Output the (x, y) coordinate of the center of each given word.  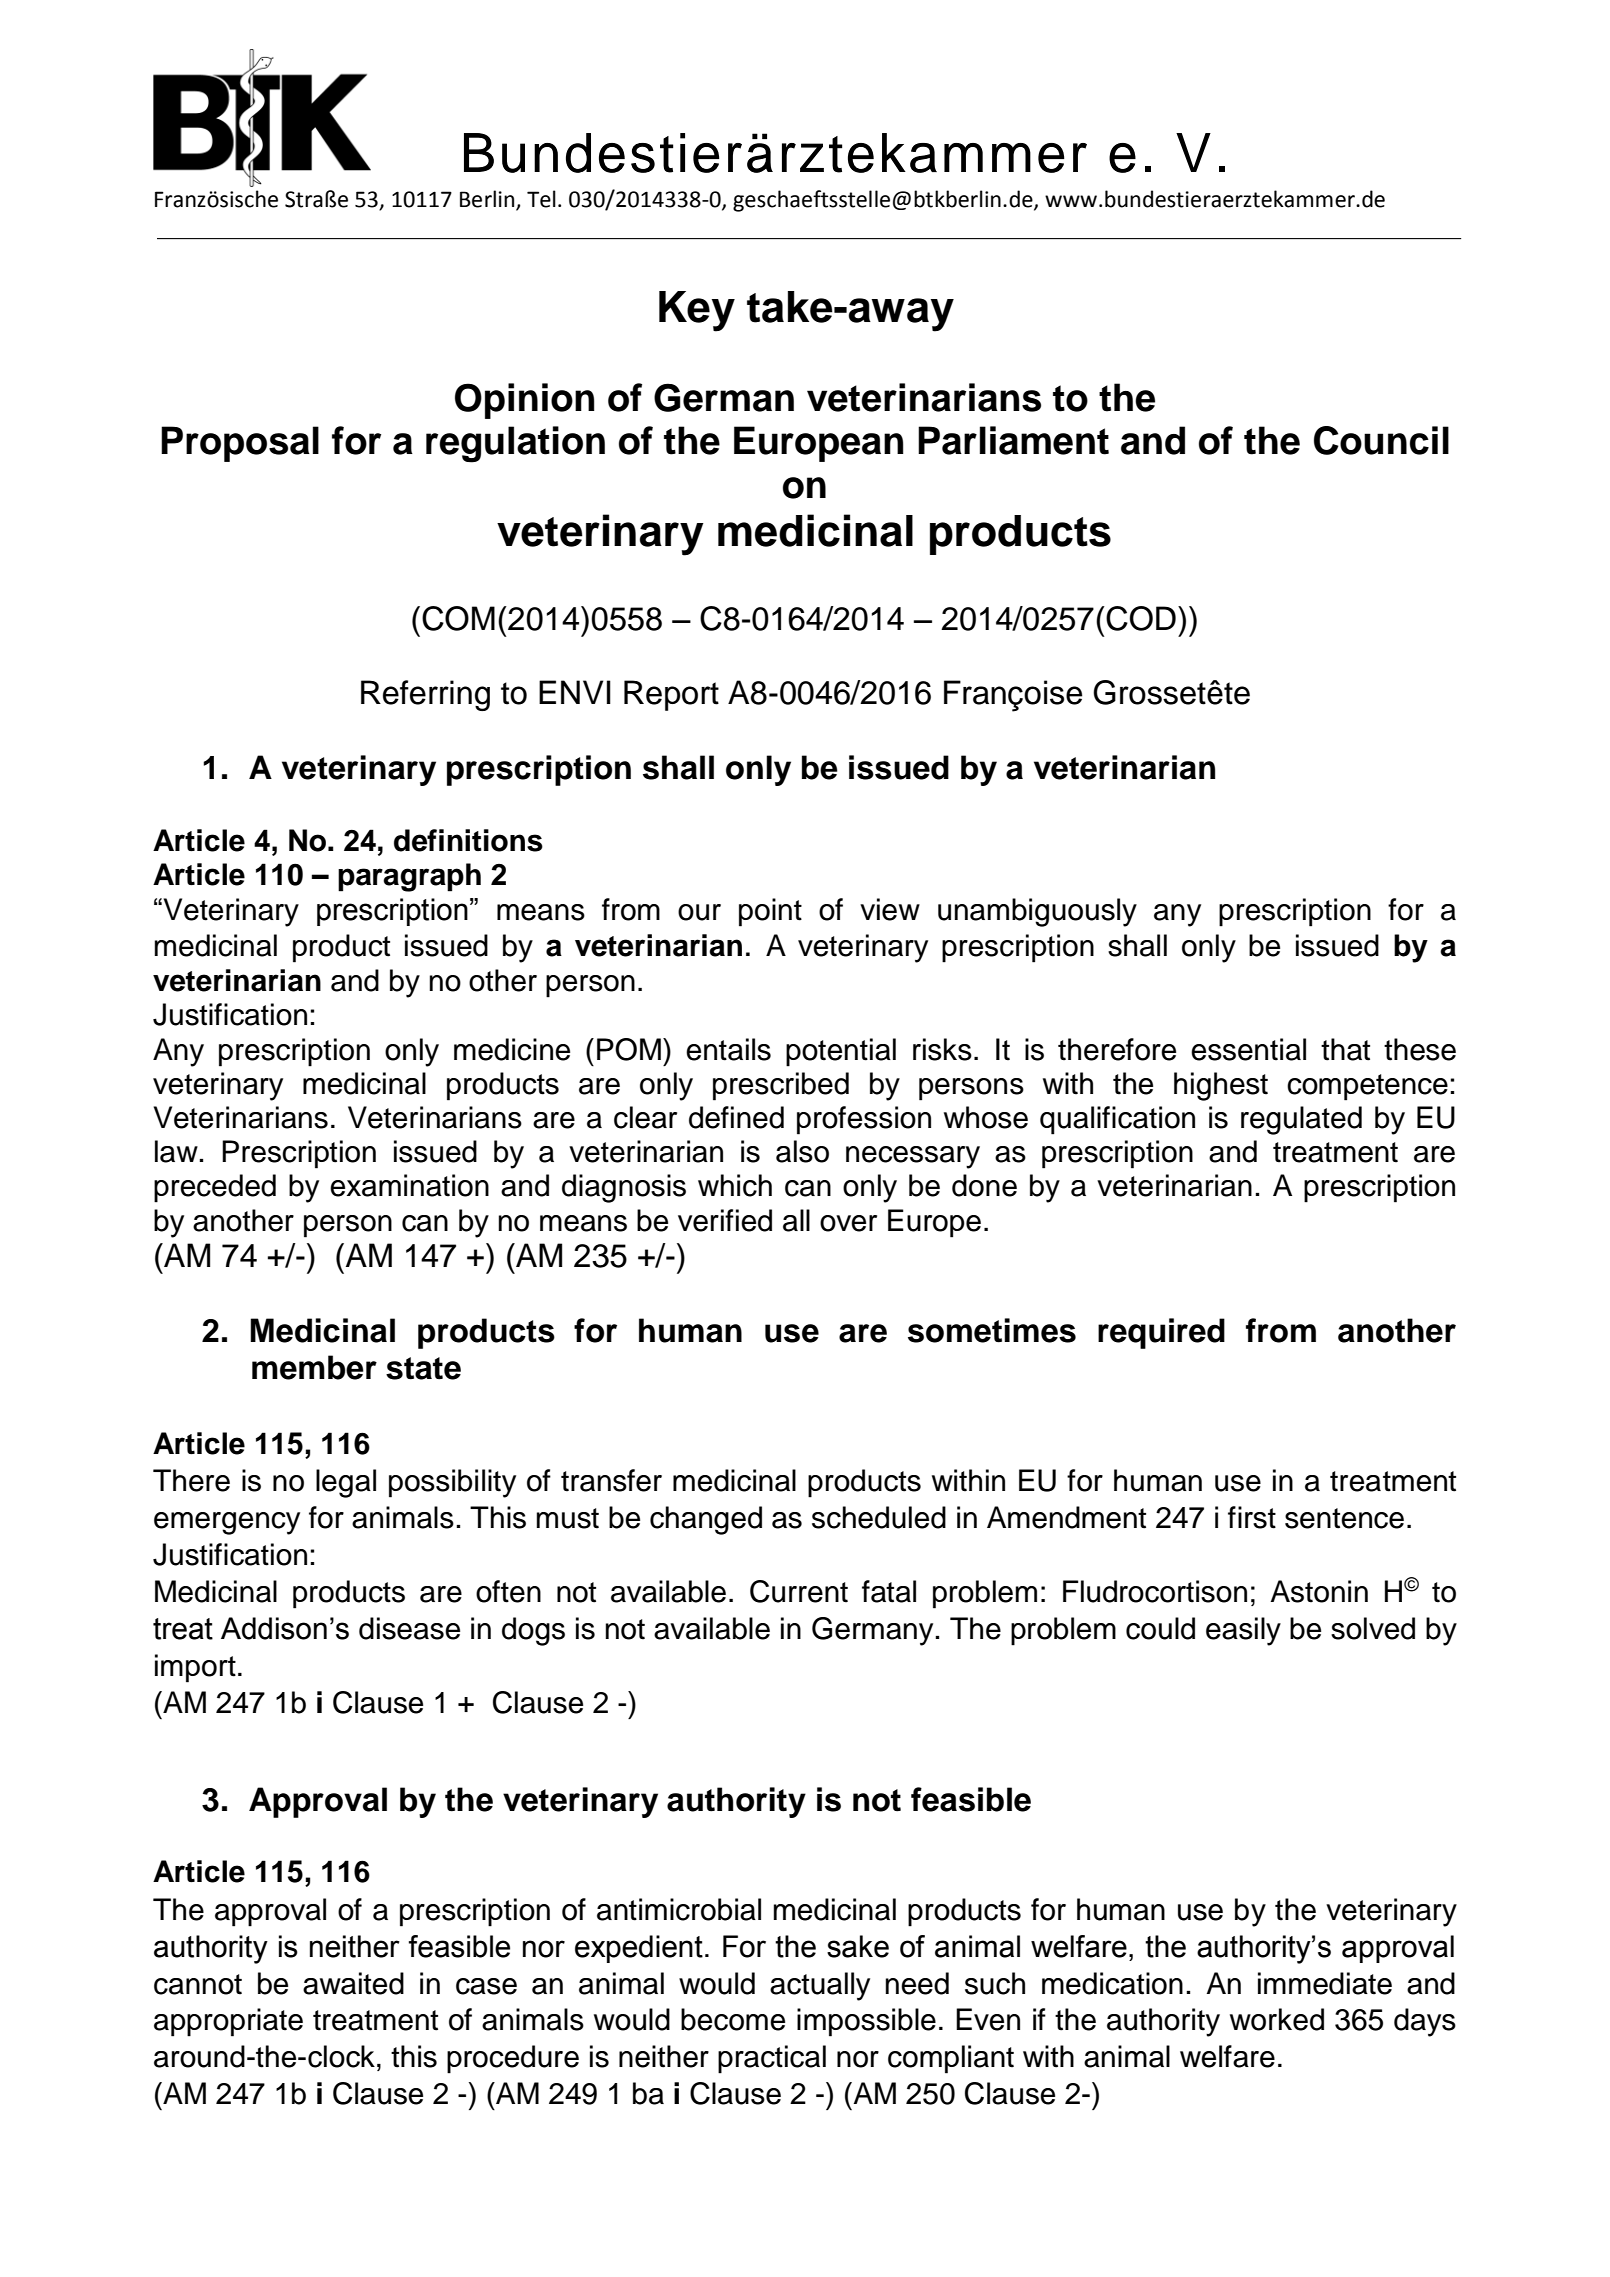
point (770, 912)
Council (1381, 440)
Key (697, 311)
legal (346, 1483)
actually (820, 1986)
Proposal (240, 444)
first (1252, 1517)
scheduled (879, 1517)
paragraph (409, 877)
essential (1248, 1049)
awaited (353, 1983)
